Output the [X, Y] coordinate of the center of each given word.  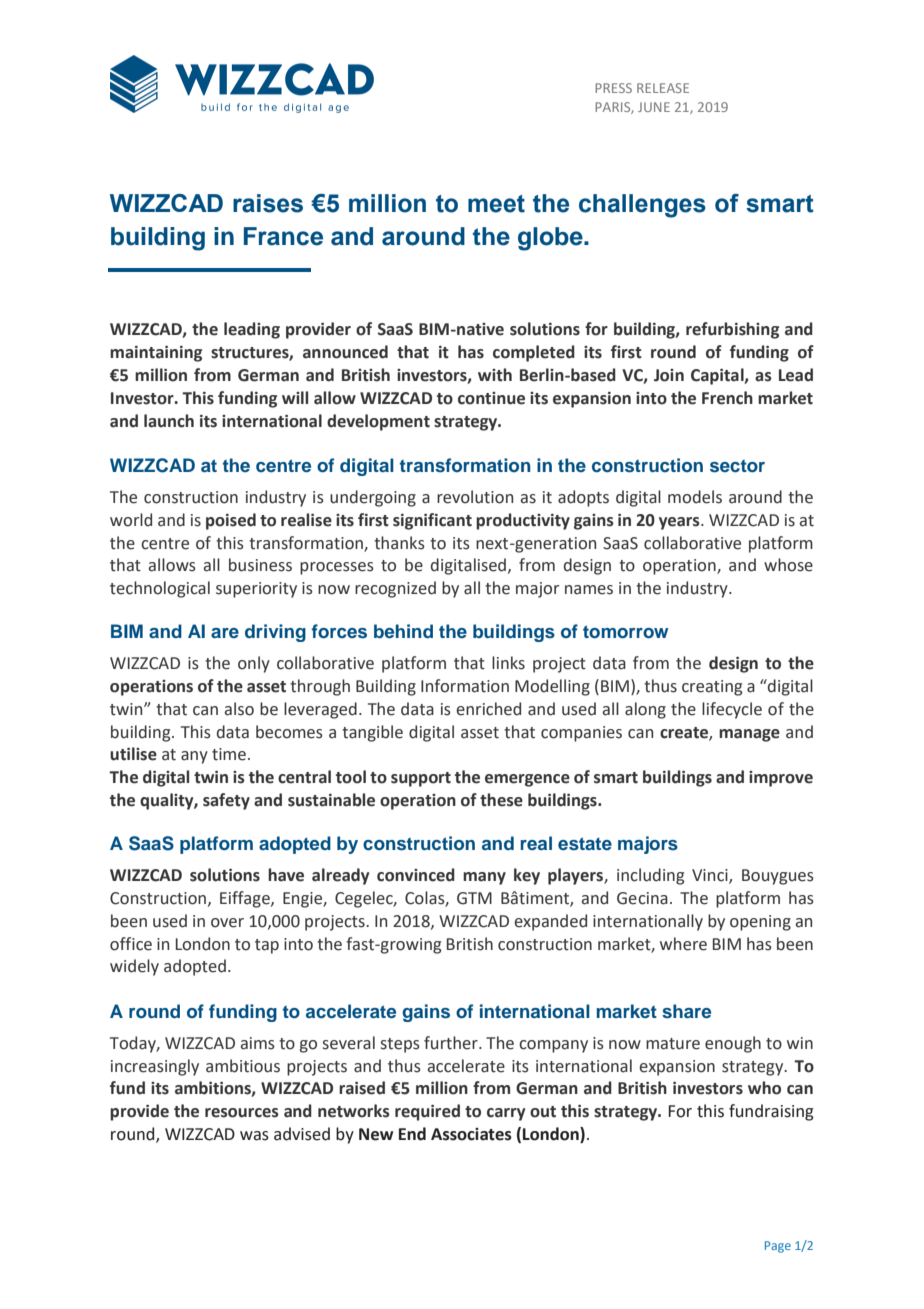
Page [778, 1247]
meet [496, 204]
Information [465, 686]
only [254, 664]
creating [712, 688]
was [254, 1136]
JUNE [654, 107]
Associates [471, 1134]
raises [268, 203]
